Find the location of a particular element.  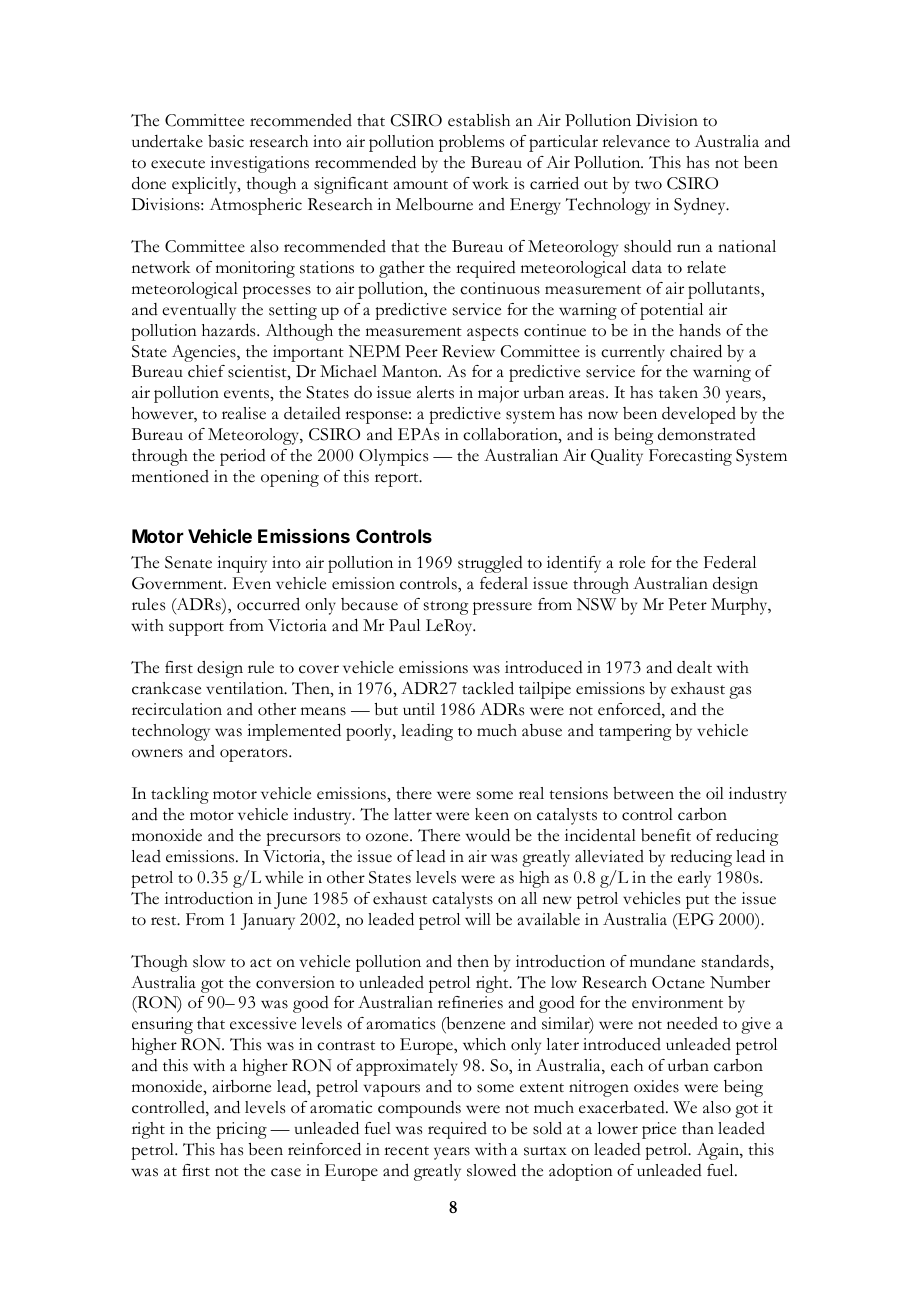

relevance is located at coordinates (636, 141).
